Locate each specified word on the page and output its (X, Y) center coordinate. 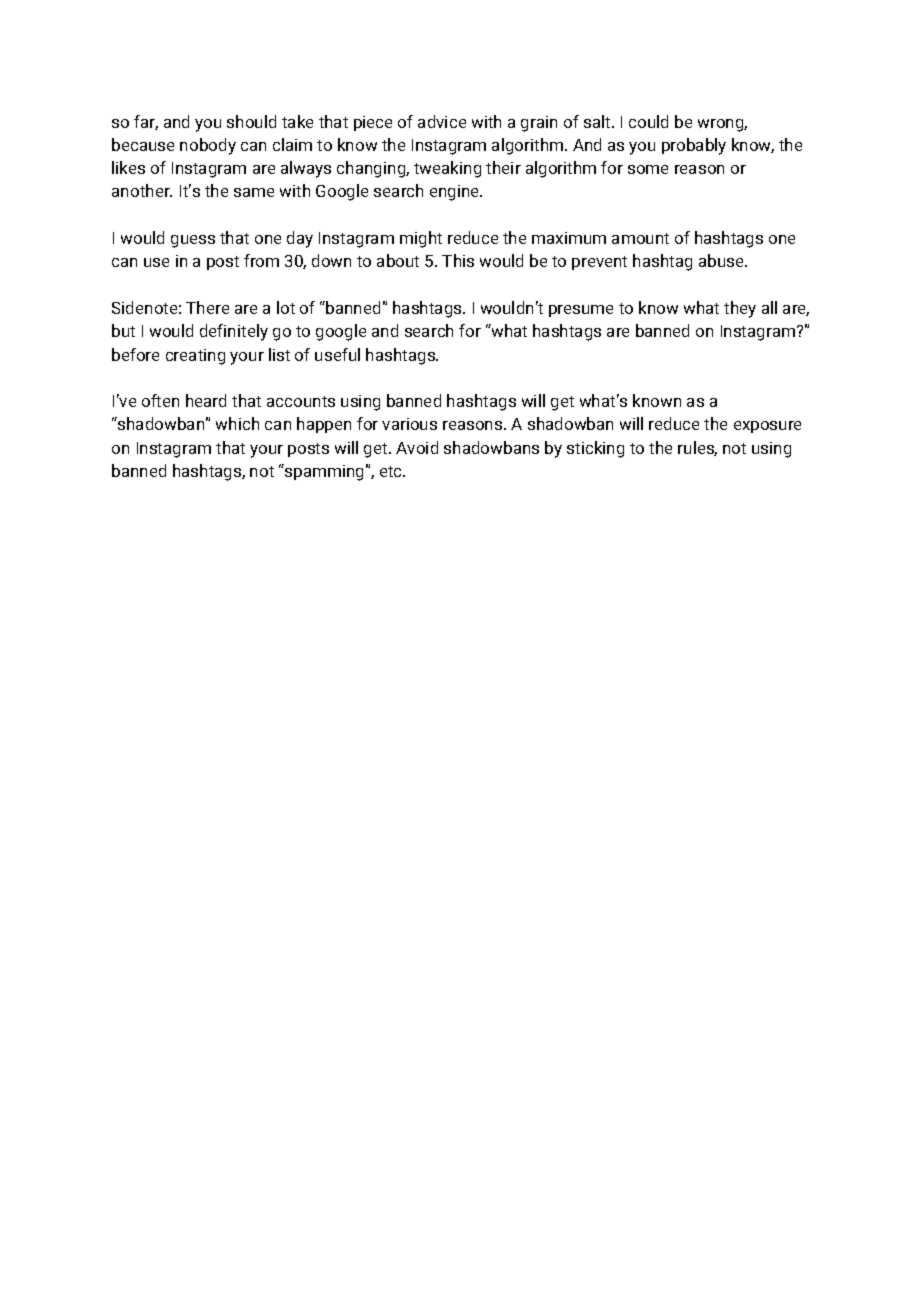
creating (195, 357)
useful (337, 354)
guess (193, 241)
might (421, 239)
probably (694, 146)
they (740, 309)
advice (442, 121)
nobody (208, 146)
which (237, 423)
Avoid (417, 447)
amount (640, 238)
